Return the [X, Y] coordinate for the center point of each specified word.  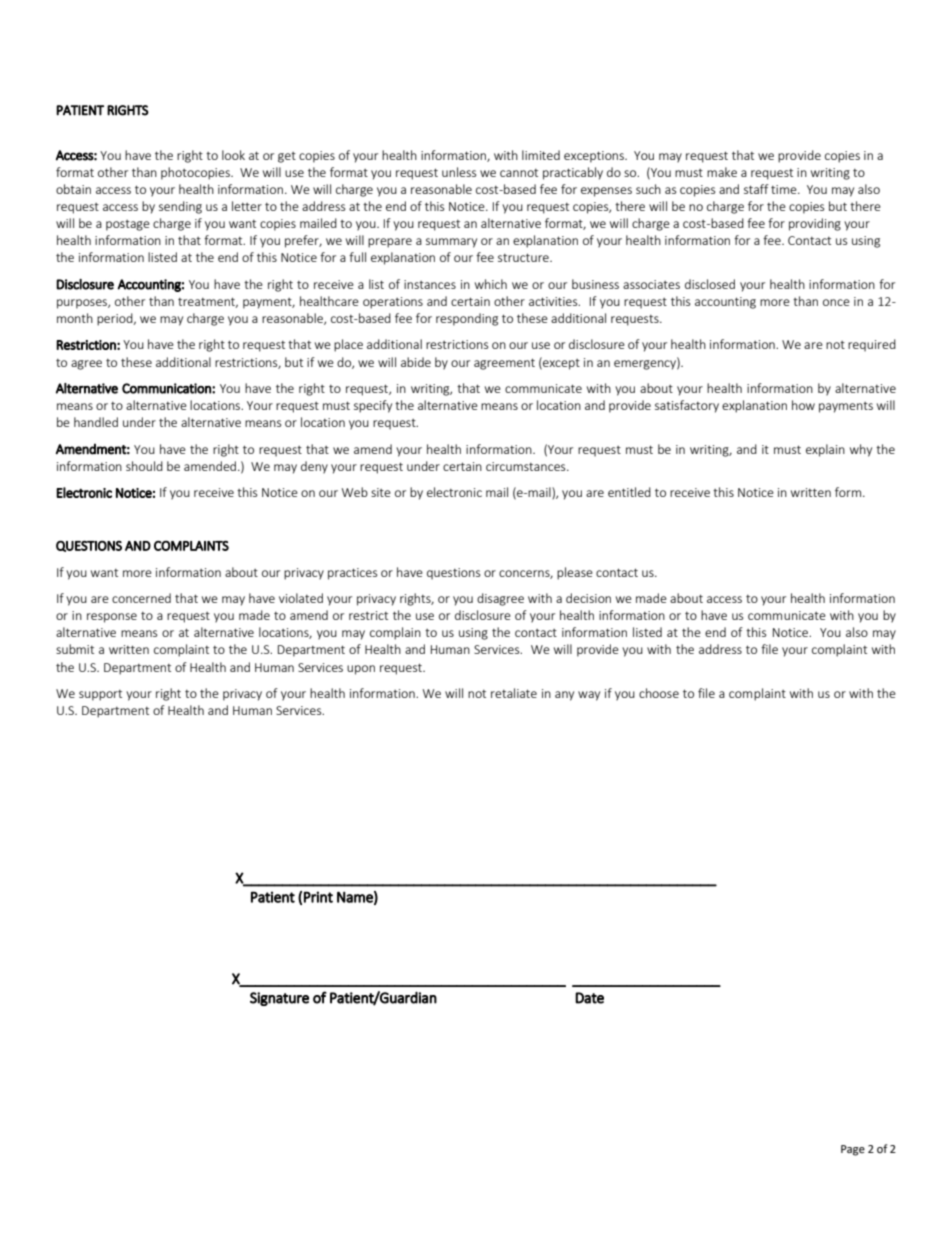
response [112, 618]
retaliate [514, 693]
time [785, 189]
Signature [279, 999]
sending [180, 207]
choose [659, 693]
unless [459, 172]
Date [589, 998]
